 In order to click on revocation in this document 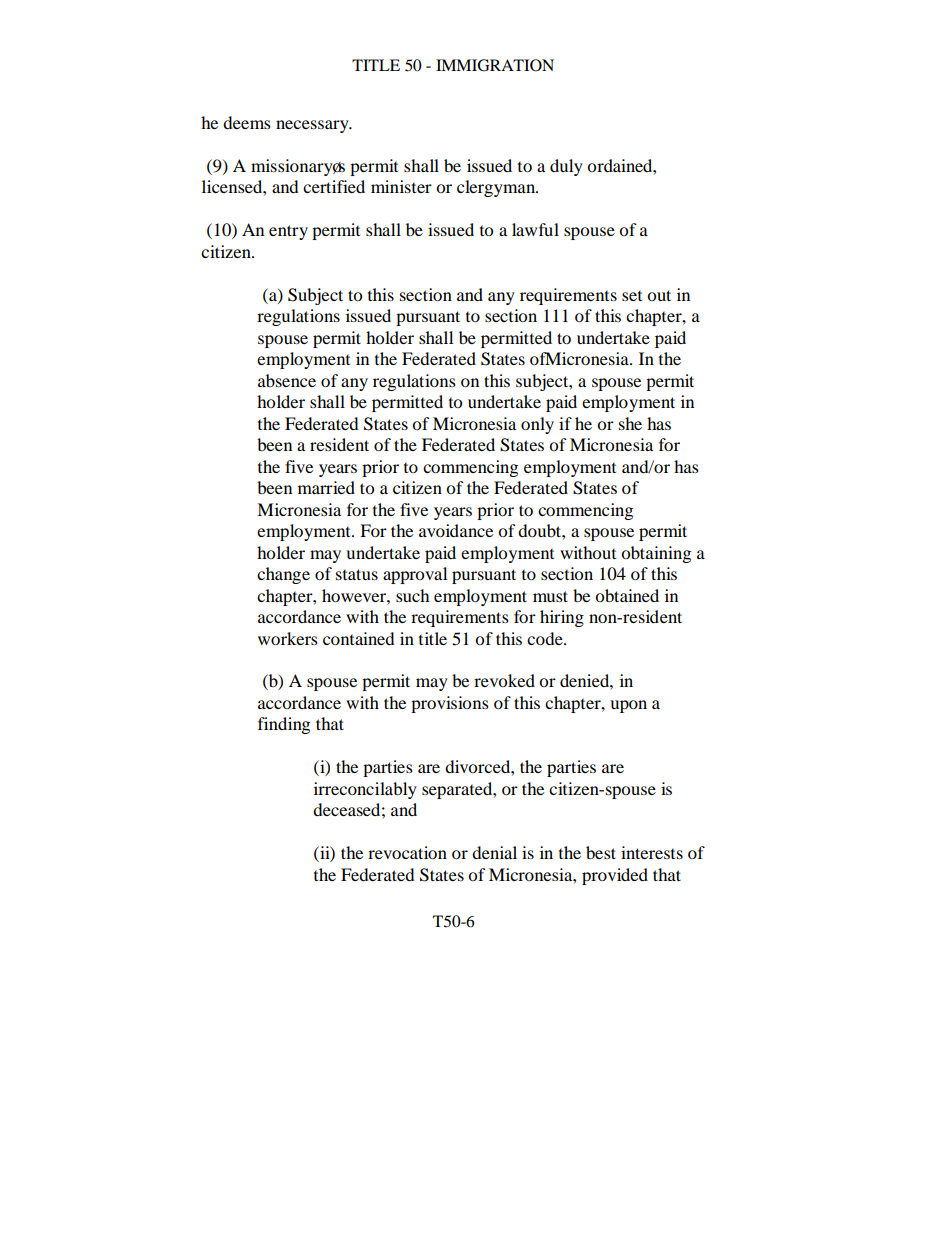, I will do `click(407, 852)`.
